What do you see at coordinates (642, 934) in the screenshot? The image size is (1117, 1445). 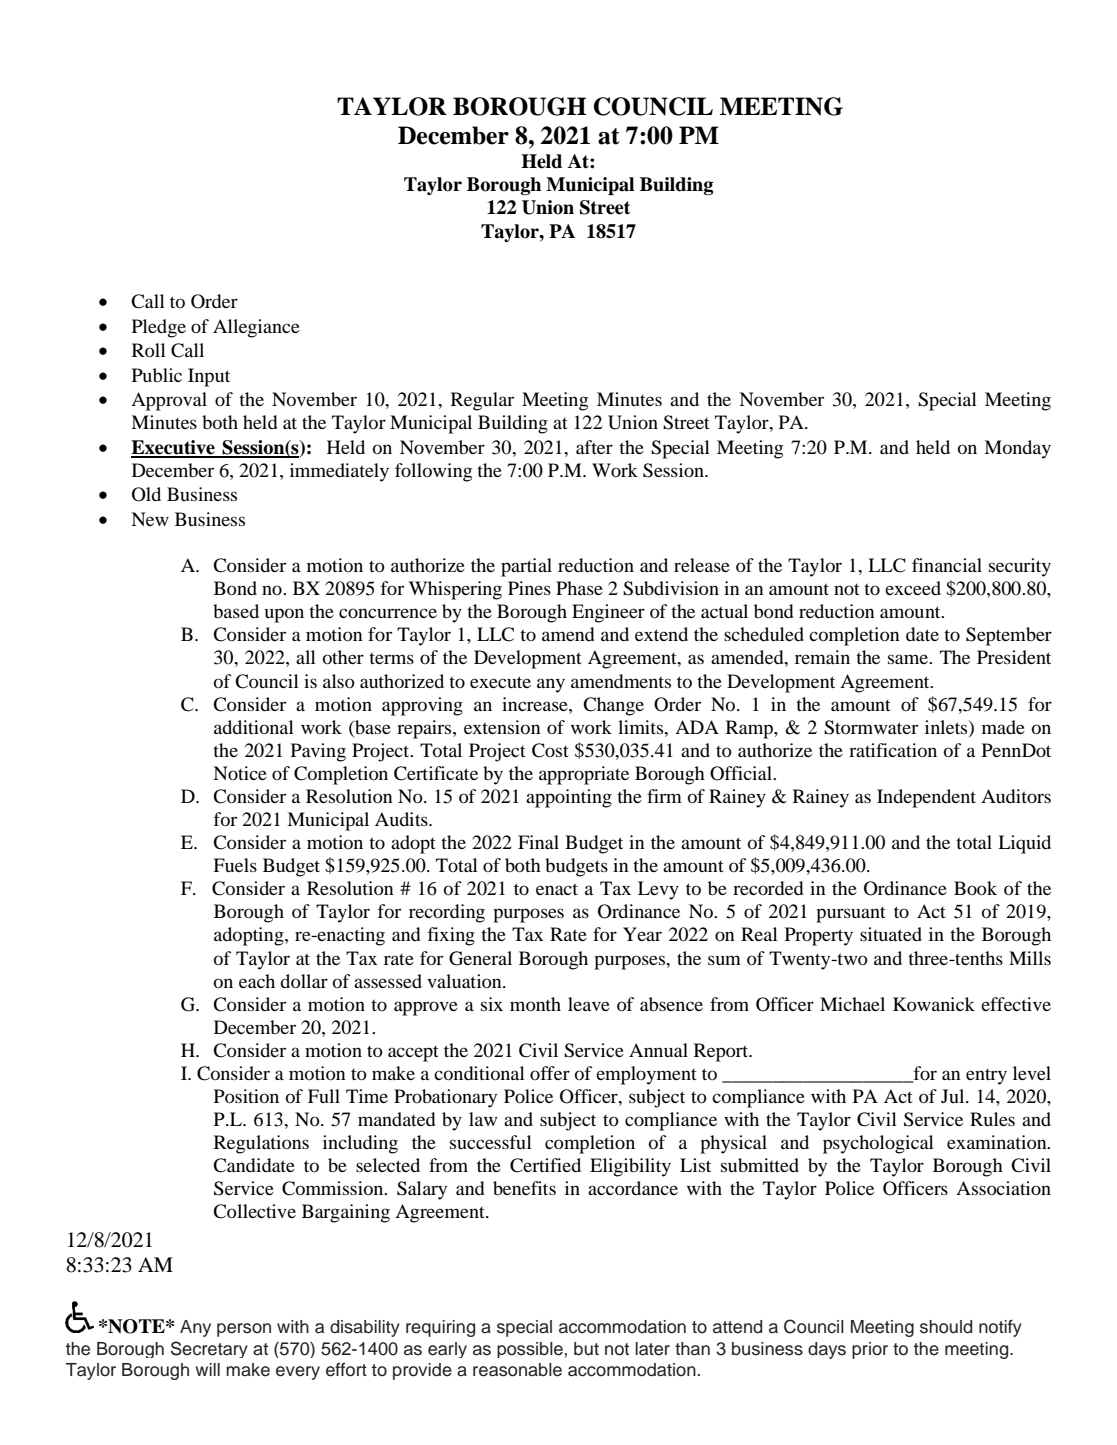 I see `Year` at bounding box center [642, 934].
